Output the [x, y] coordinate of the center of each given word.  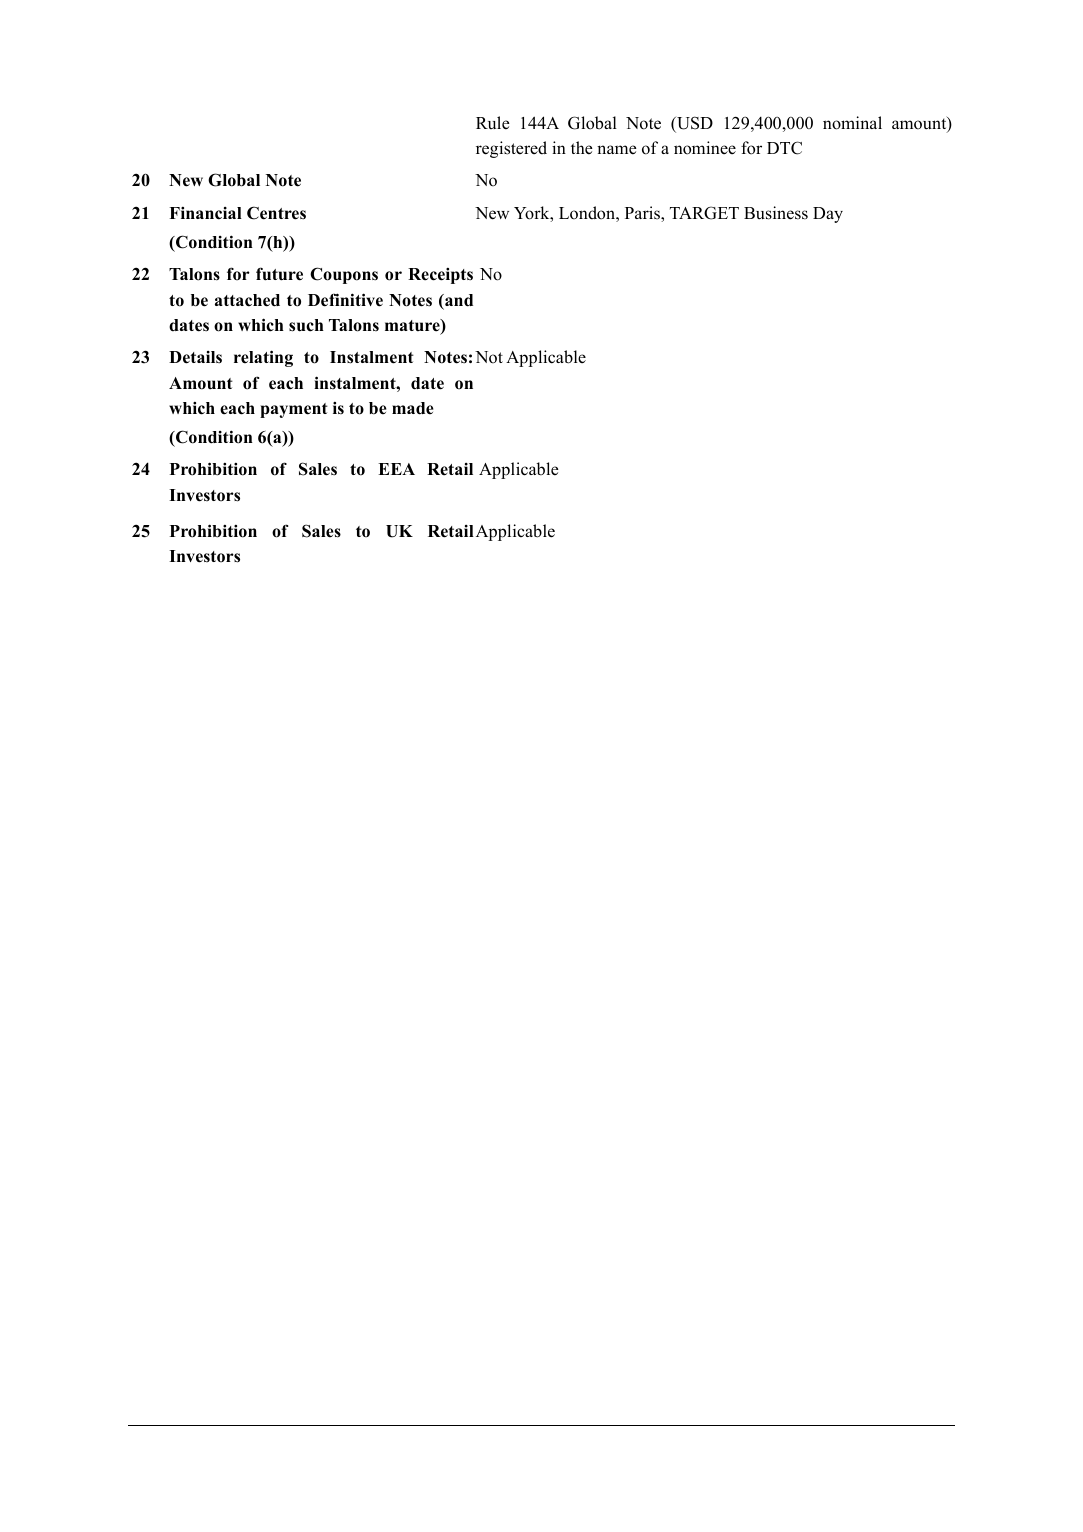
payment [294, 410]
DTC [784, 148]
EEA [396, 469]
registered [511, 149]
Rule [493, 123]
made [412, 408]
